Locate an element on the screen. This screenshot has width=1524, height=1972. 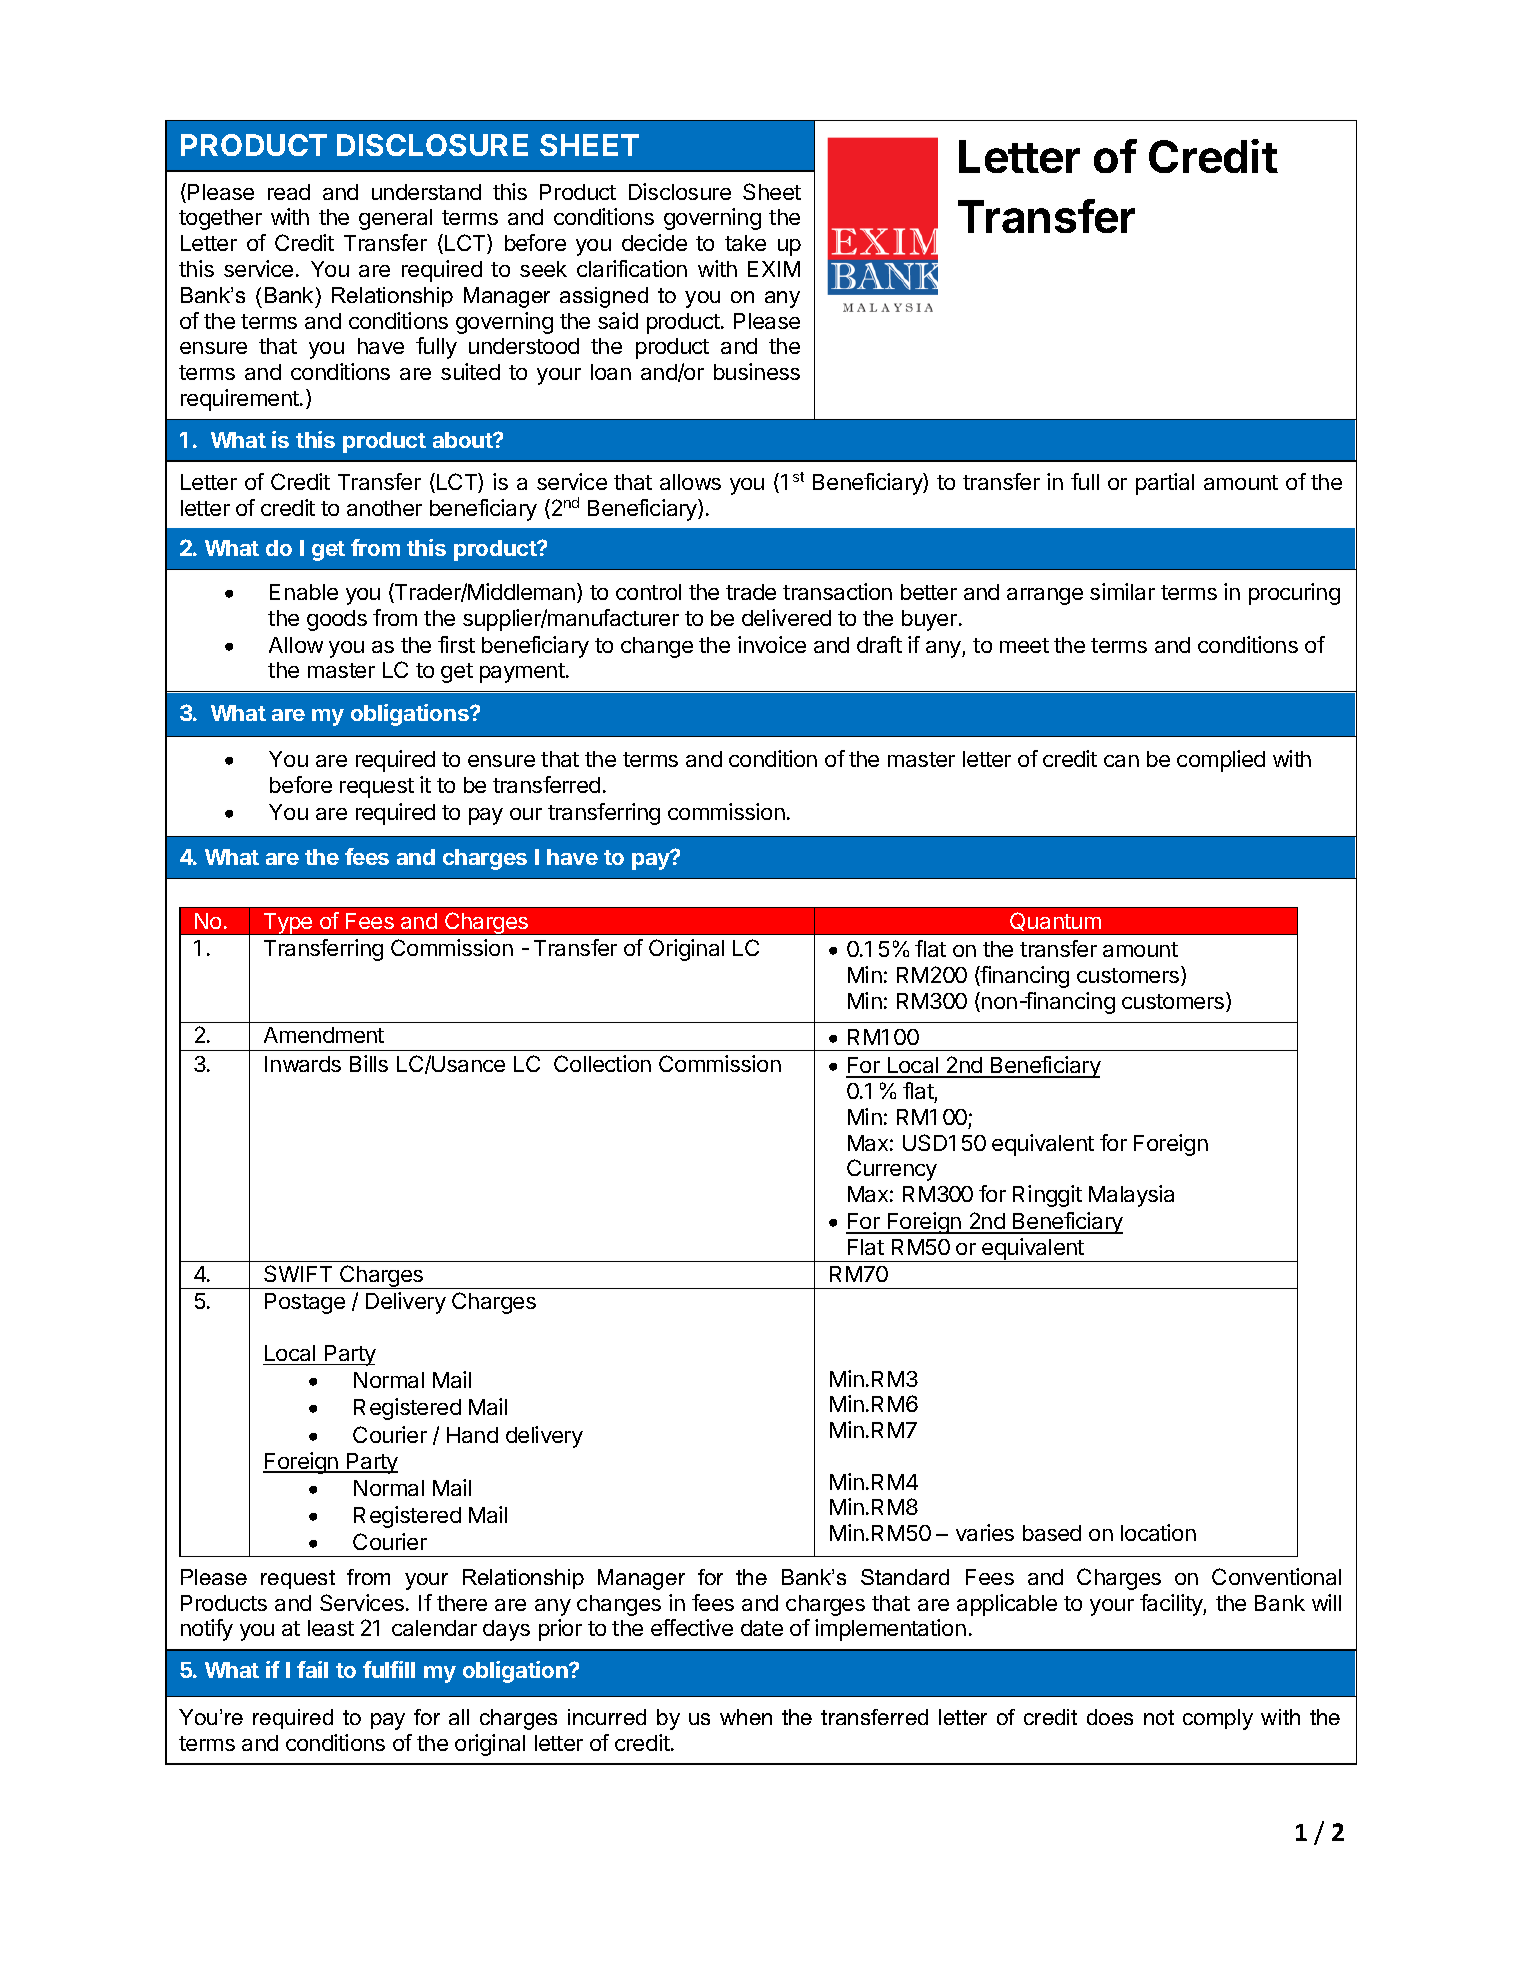
goods is located at coordinates (337, 620).
